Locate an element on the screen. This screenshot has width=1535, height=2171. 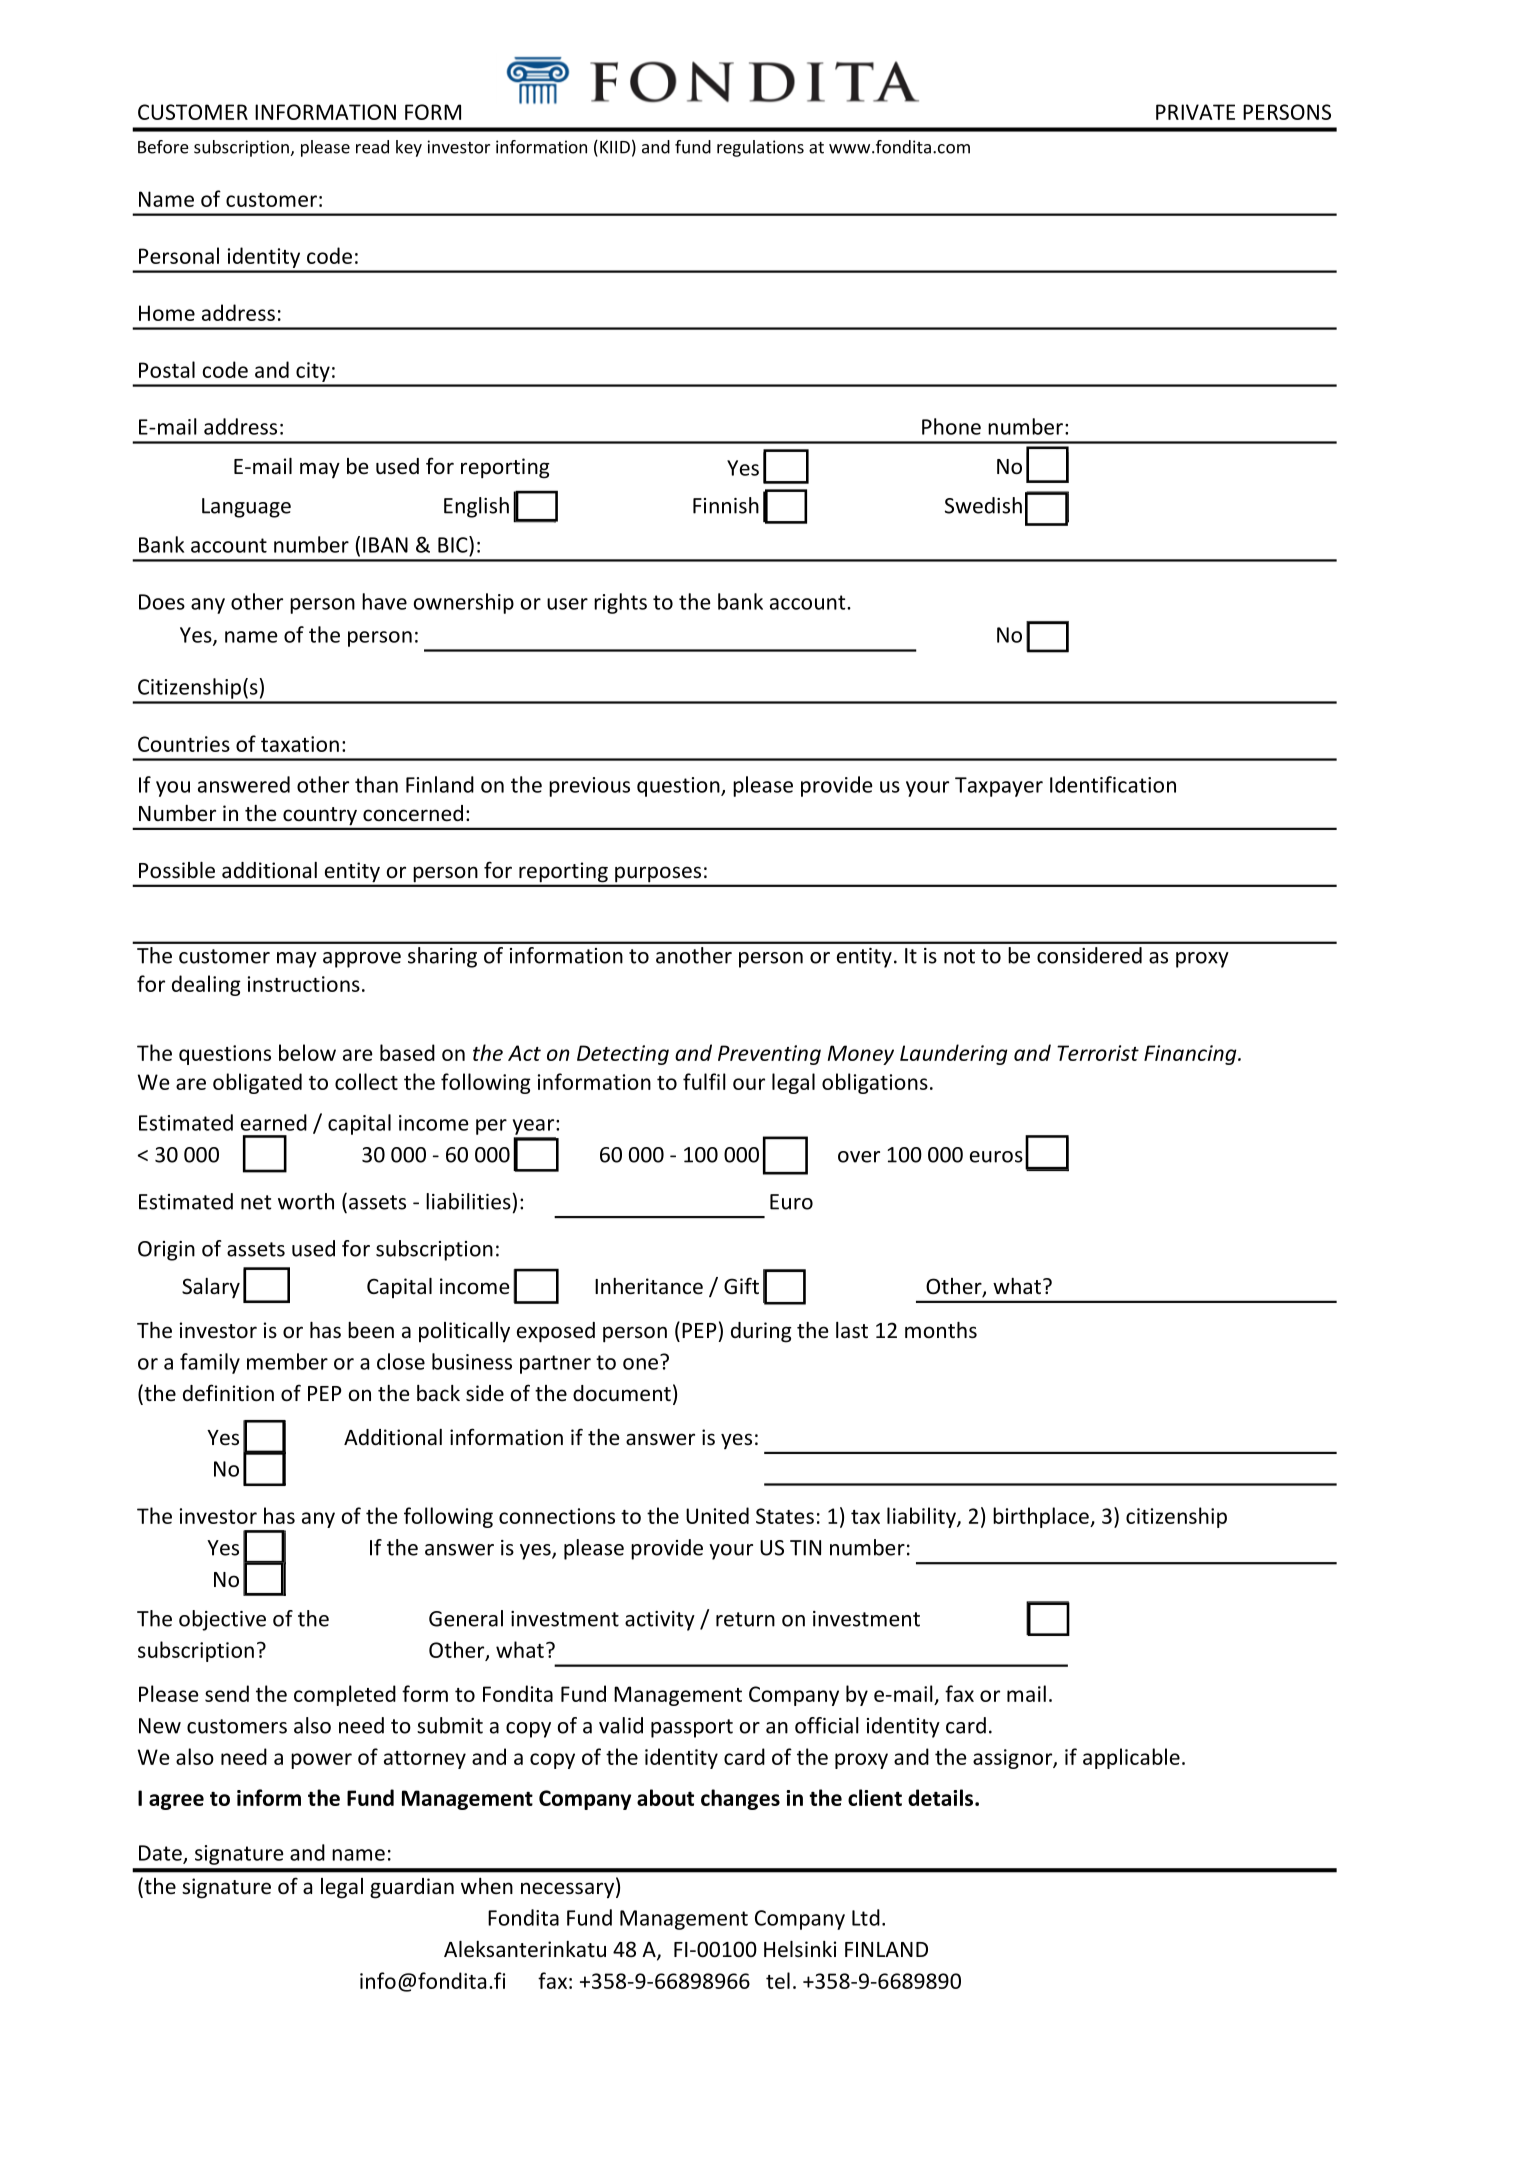
taxation is located at coordinates (300, 744).
